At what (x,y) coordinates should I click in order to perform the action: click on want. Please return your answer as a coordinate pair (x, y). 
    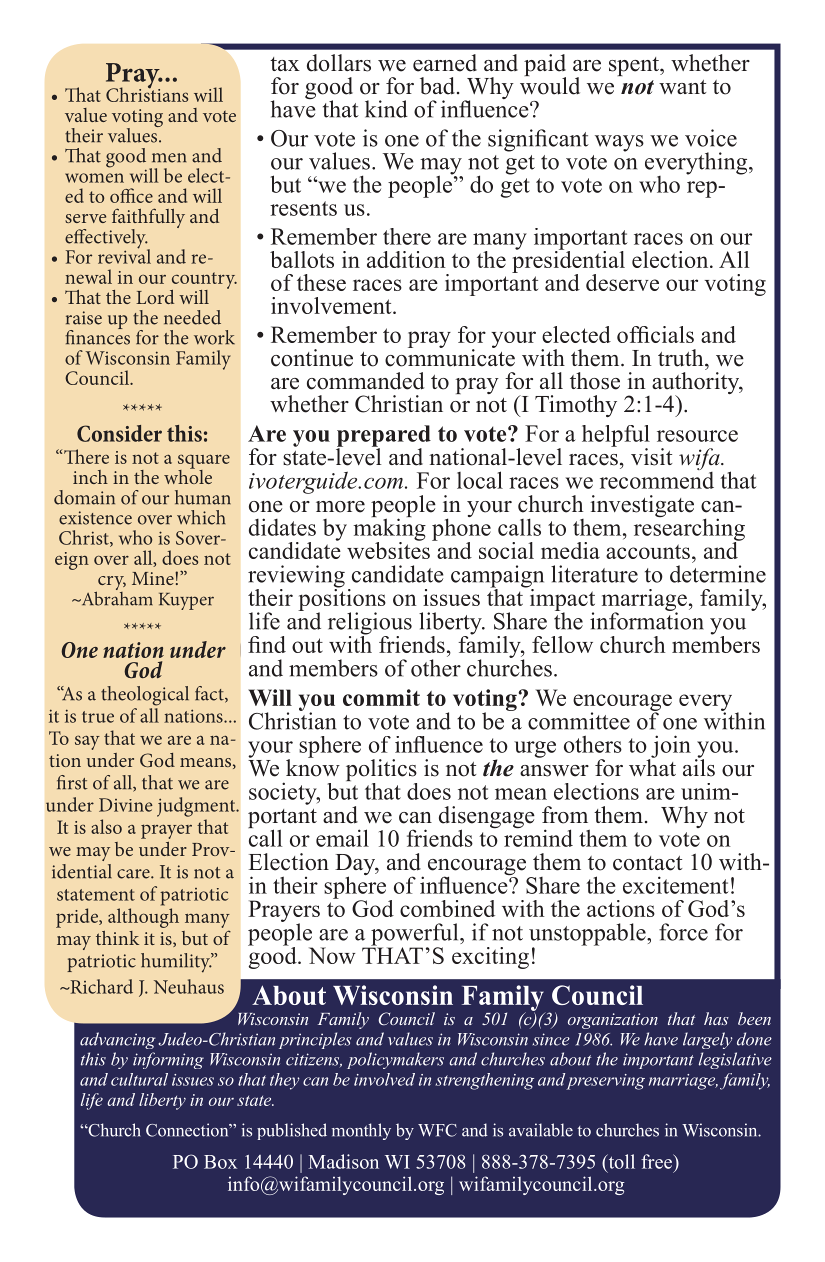
    Looking at the image, I should click on (682, 87).
